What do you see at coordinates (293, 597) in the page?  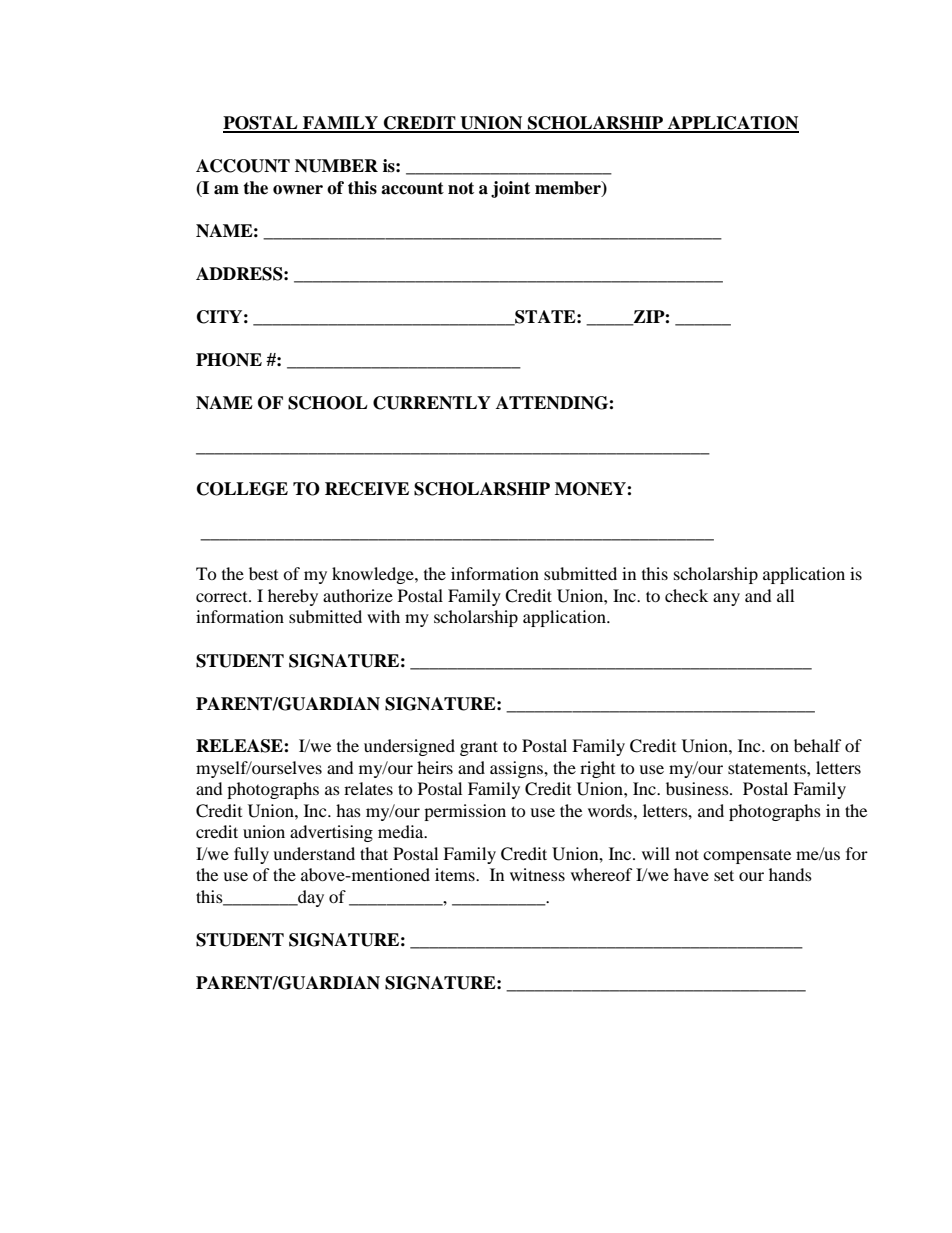 I see `hereby` at bounding box center [293, 597].
